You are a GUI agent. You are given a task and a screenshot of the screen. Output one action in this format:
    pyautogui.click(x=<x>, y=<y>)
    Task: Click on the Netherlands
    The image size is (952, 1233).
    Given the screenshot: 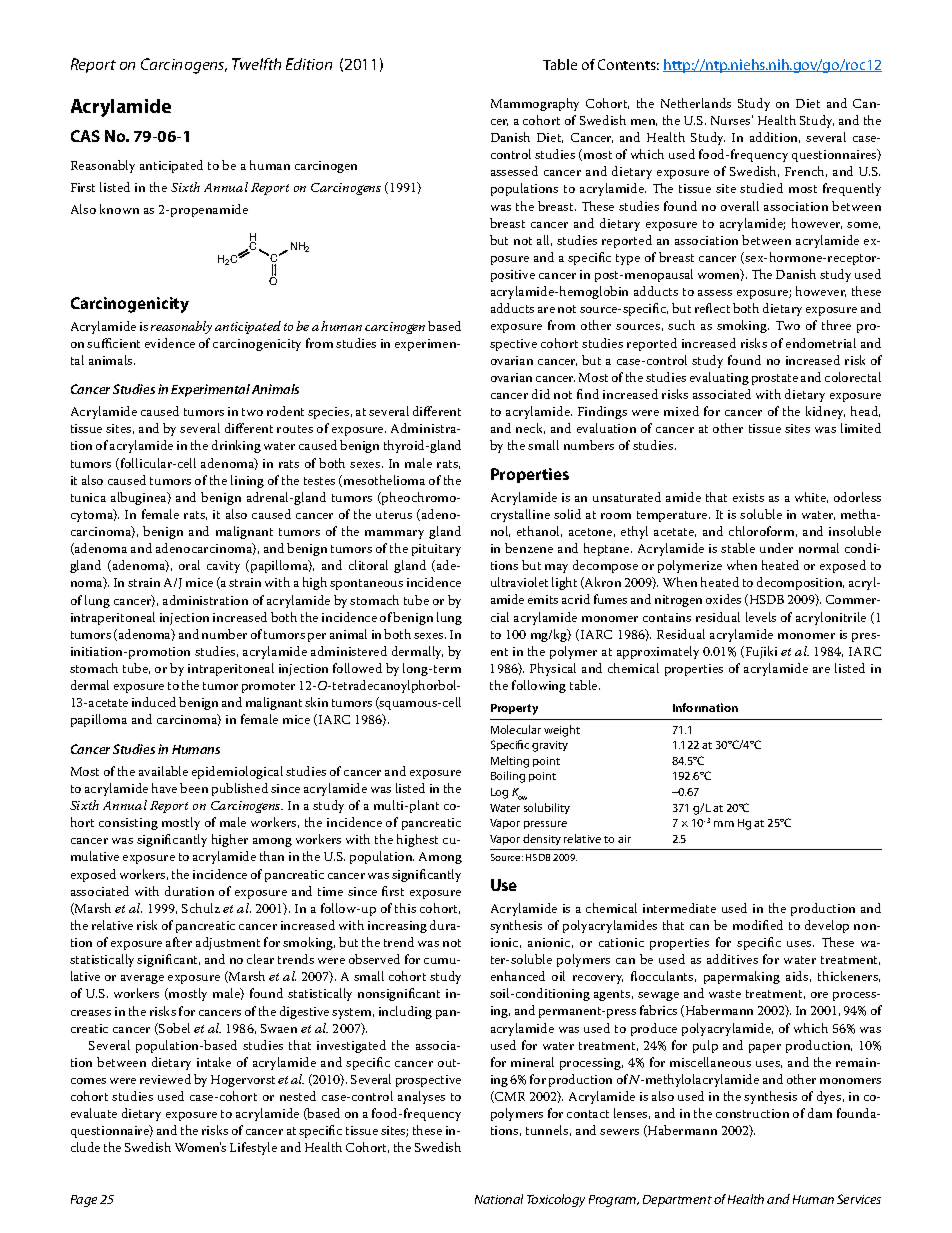 What is the action you would take?
    pyautogui.click(x=696, y=103)
